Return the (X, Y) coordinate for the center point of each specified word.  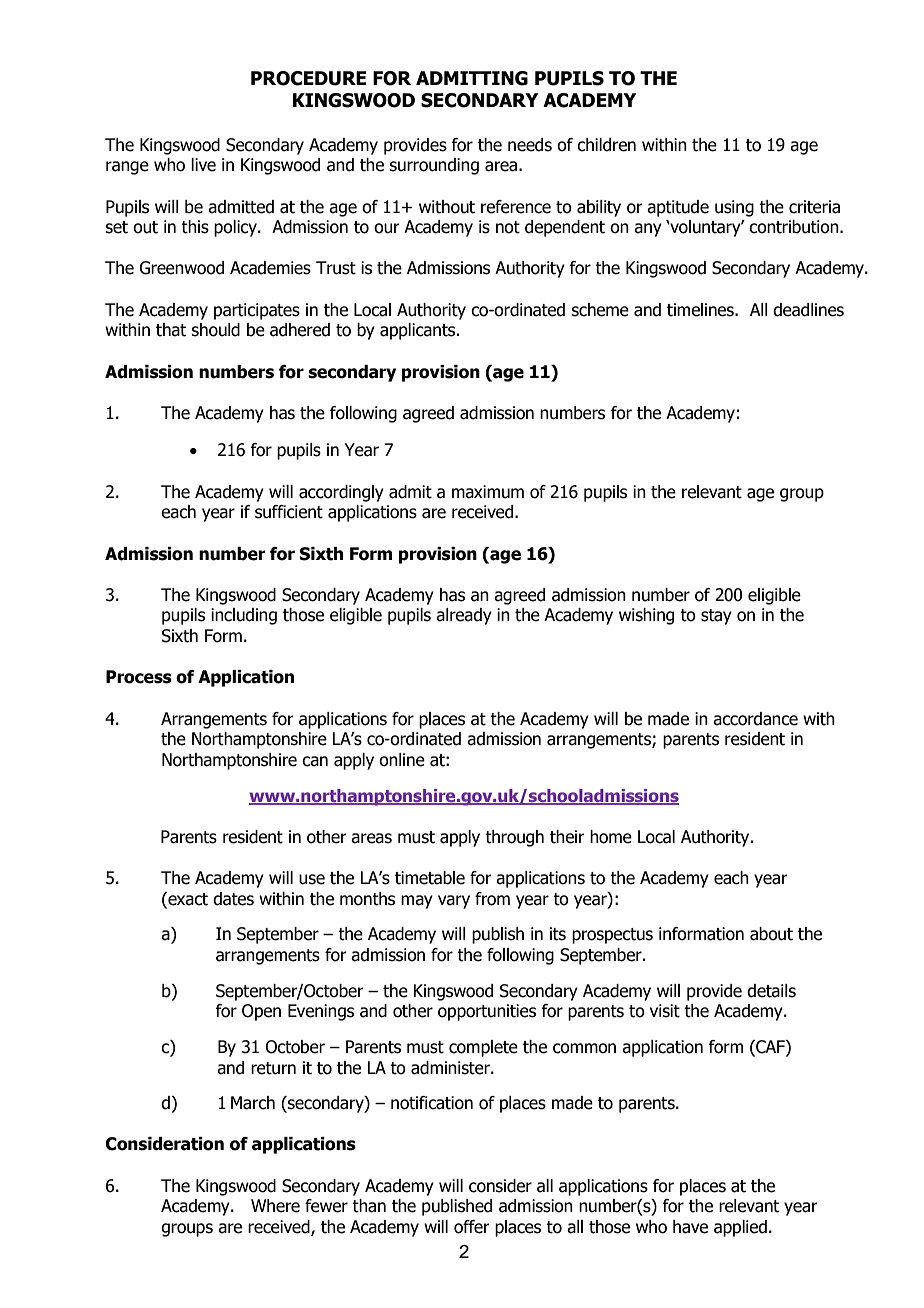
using (734, 208)
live (203, 165)
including (244, 616)
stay (716, 617)
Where (275, 1206)
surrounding (434, 166)
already (464, 616)
